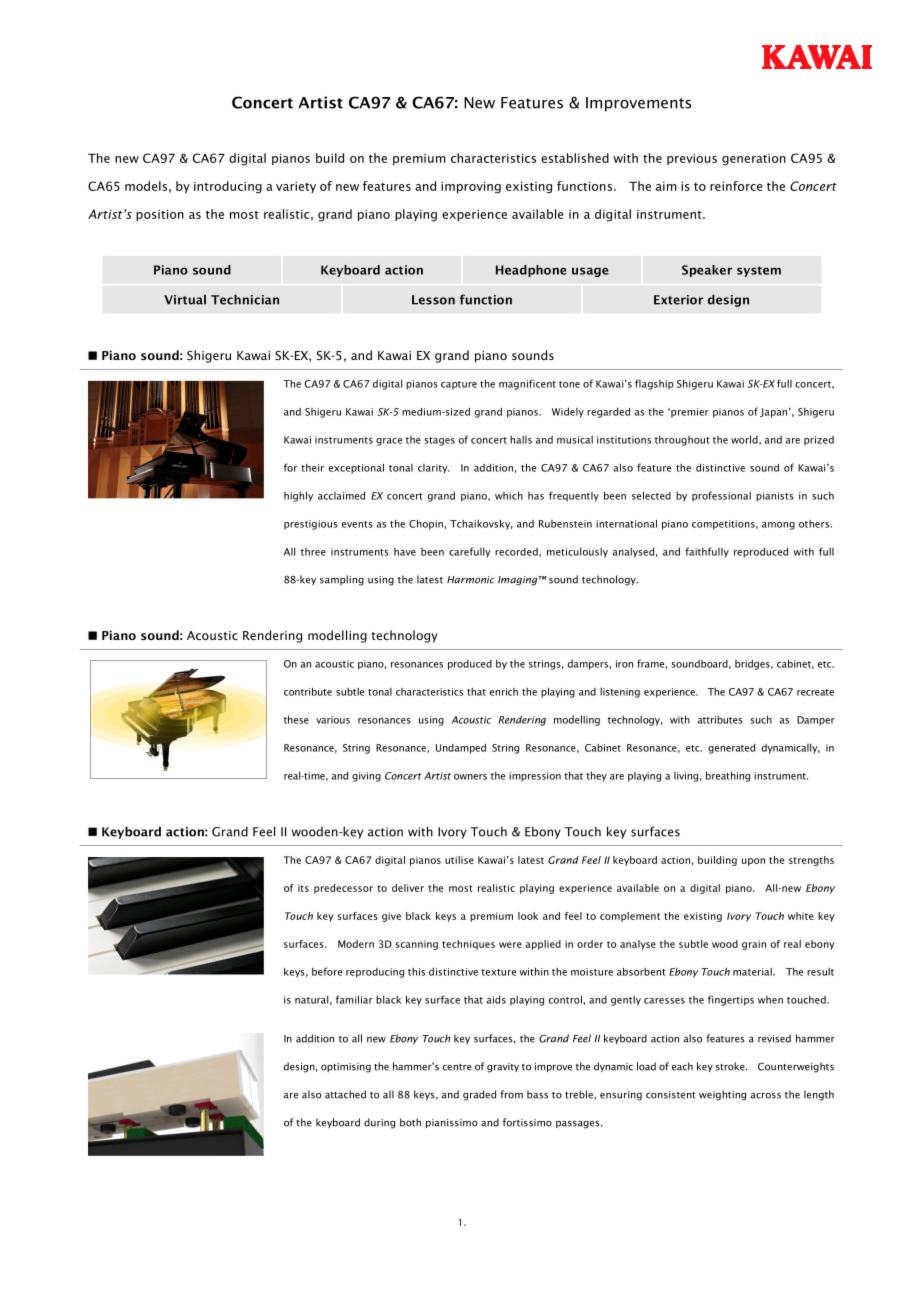 The width and height of the screenshot is (924, 1308). I want to click on attached, so click(345, 1094).
